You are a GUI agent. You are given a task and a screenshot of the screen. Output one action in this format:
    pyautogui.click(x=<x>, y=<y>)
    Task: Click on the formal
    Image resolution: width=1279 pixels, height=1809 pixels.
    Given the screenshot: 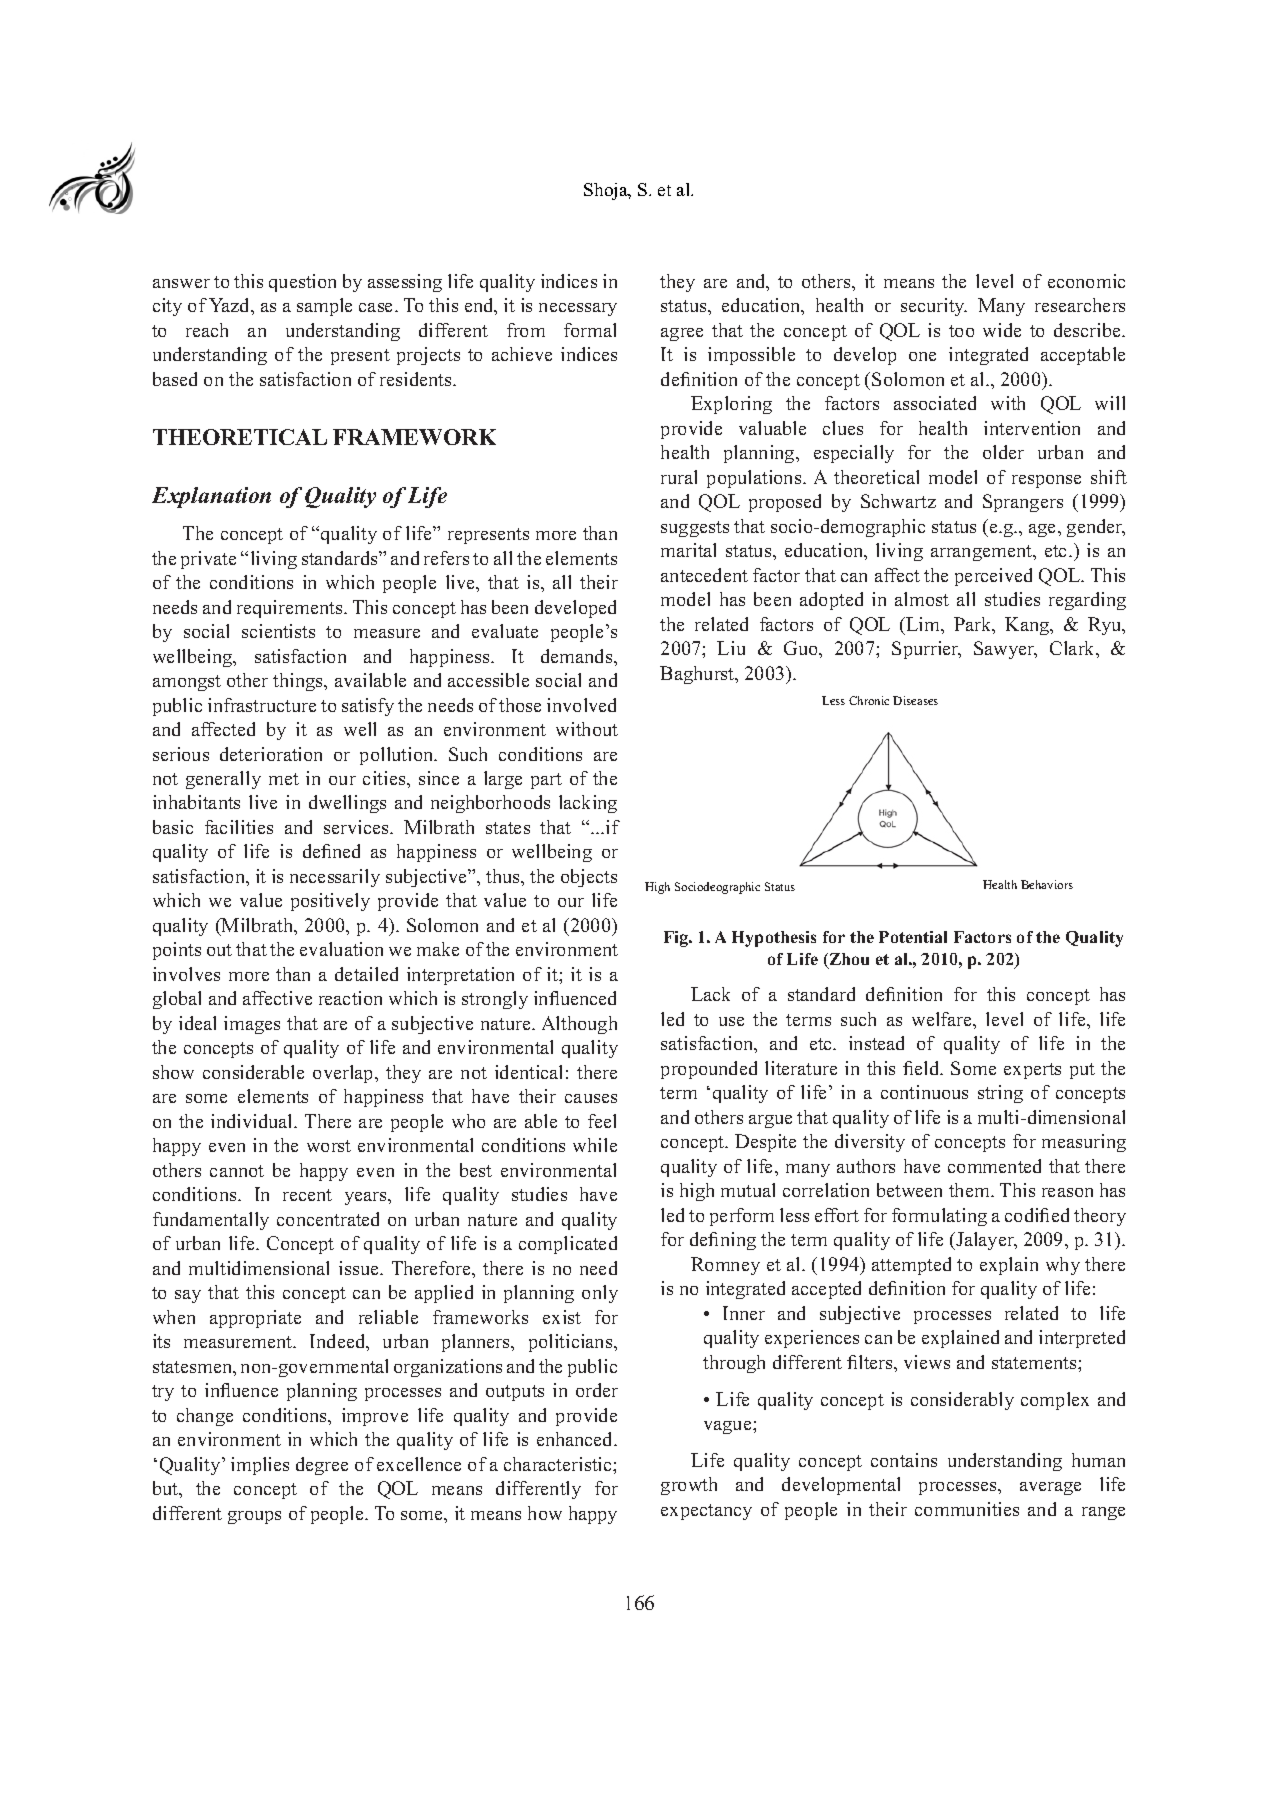 What is the action you would take?
    pyautogui.click(x=590, y=330)
